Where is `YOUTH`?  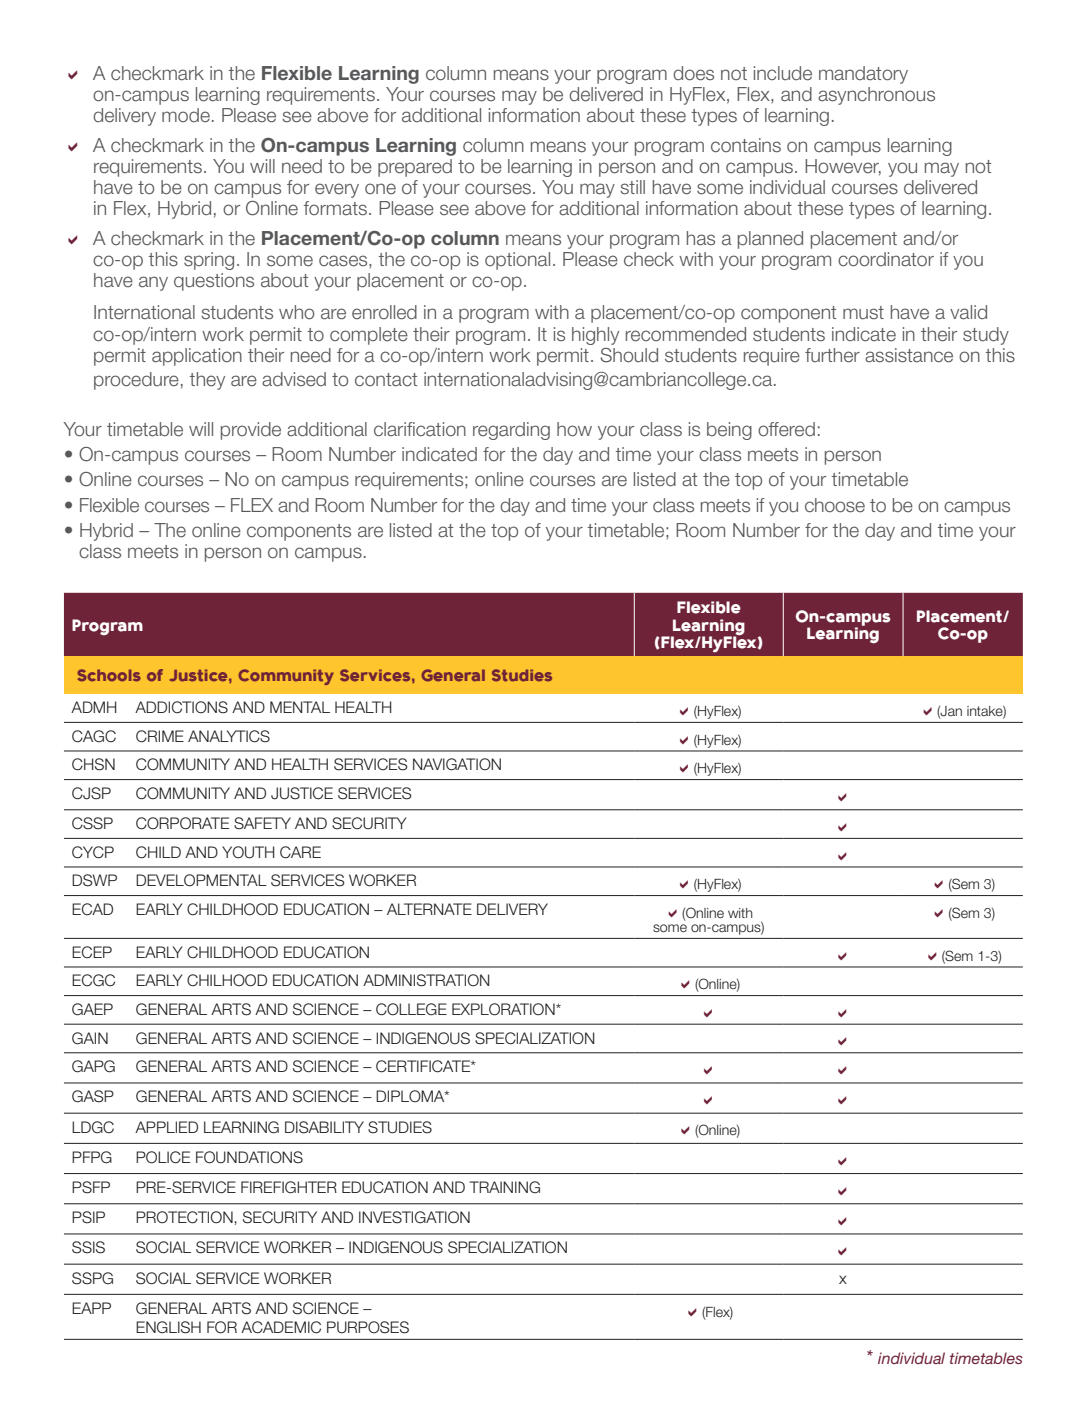 YOUTH is located at coordinates (248, 852).
